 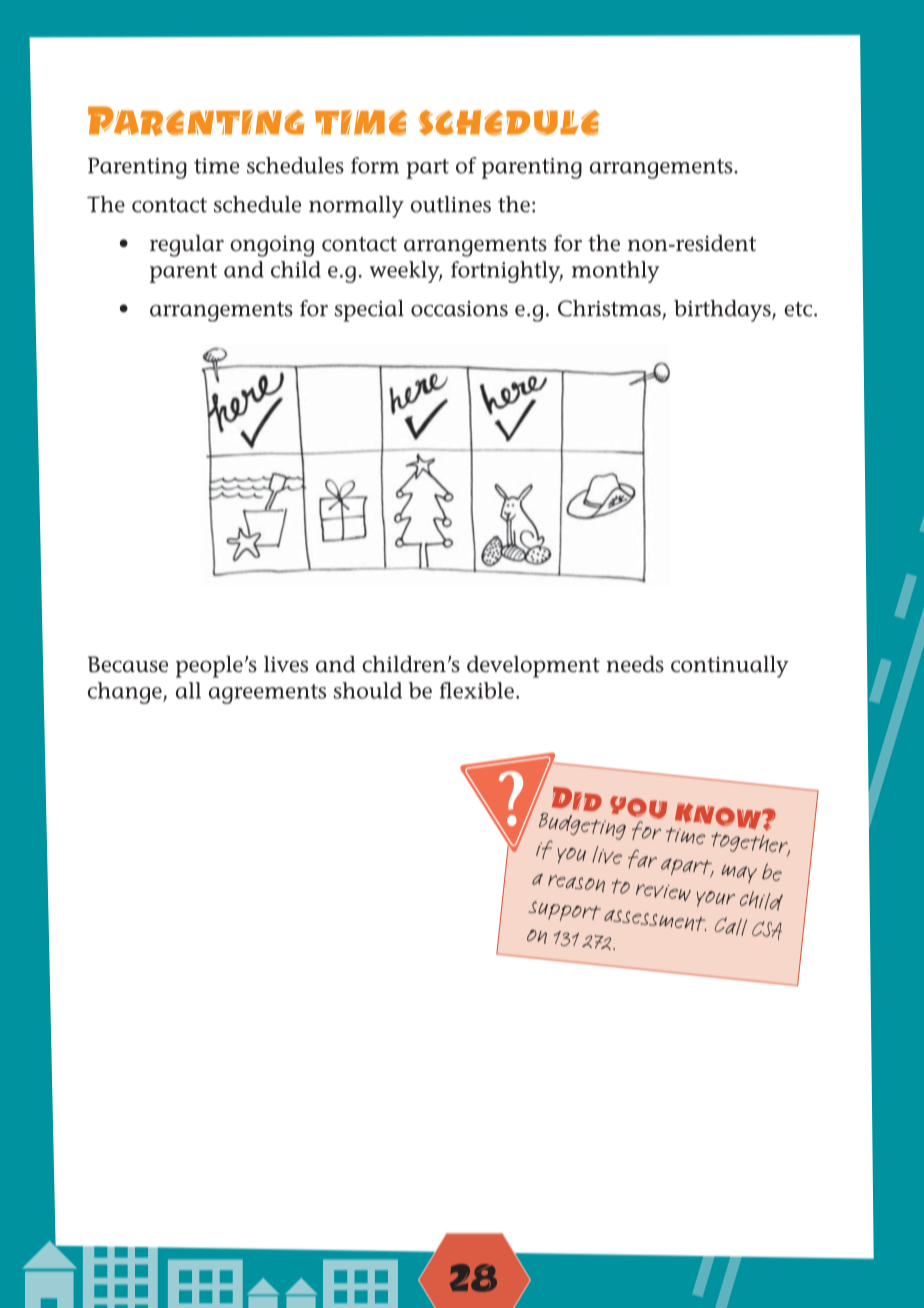 I want to click on development, so click(x=533, y=667).
